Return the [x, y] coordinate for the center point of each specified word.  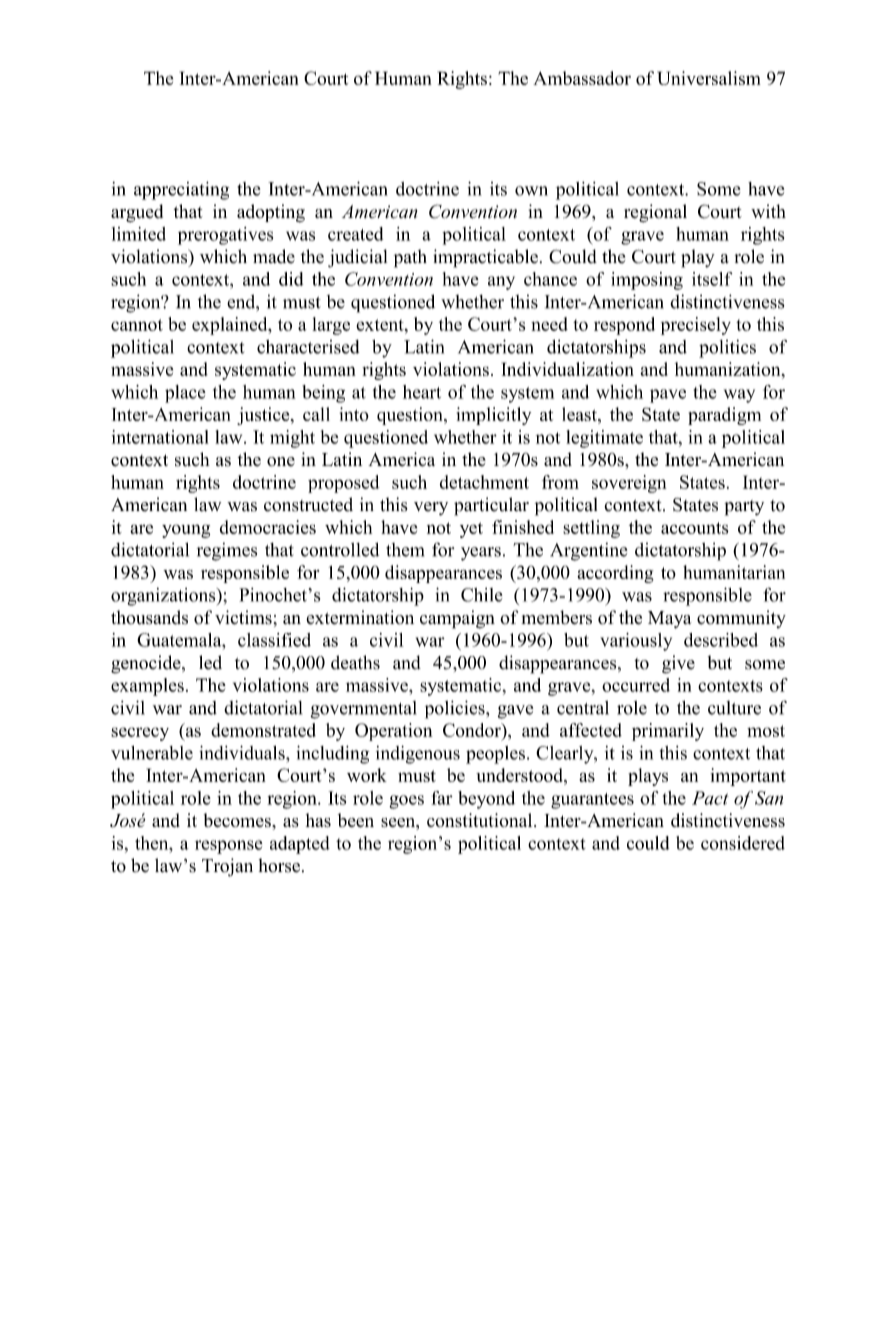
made [274, 256]
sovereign [629, 484]
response [229, 847]
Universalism [709, 78]
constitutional [481, 820]
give [678, 664]
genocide [147, 664]
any [501, 283]
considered [743, 843]
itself [712, 279]
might [292, 439]
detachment [484, 482]
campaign [457, 619]
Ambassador [582, 78]
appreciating [181, 190]
